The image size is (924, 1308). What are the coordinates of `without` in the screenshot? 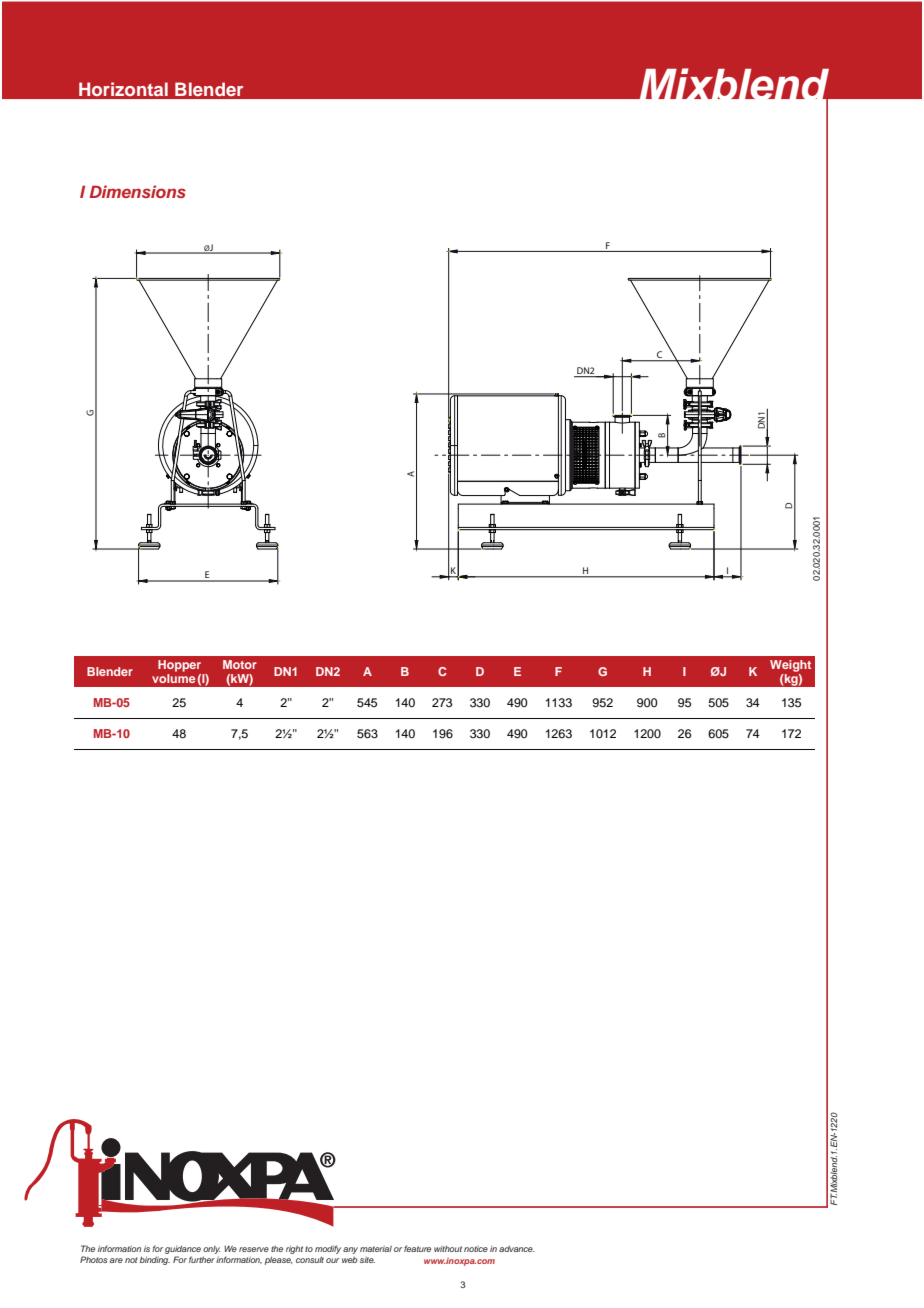 It's located at (448, 1248).
